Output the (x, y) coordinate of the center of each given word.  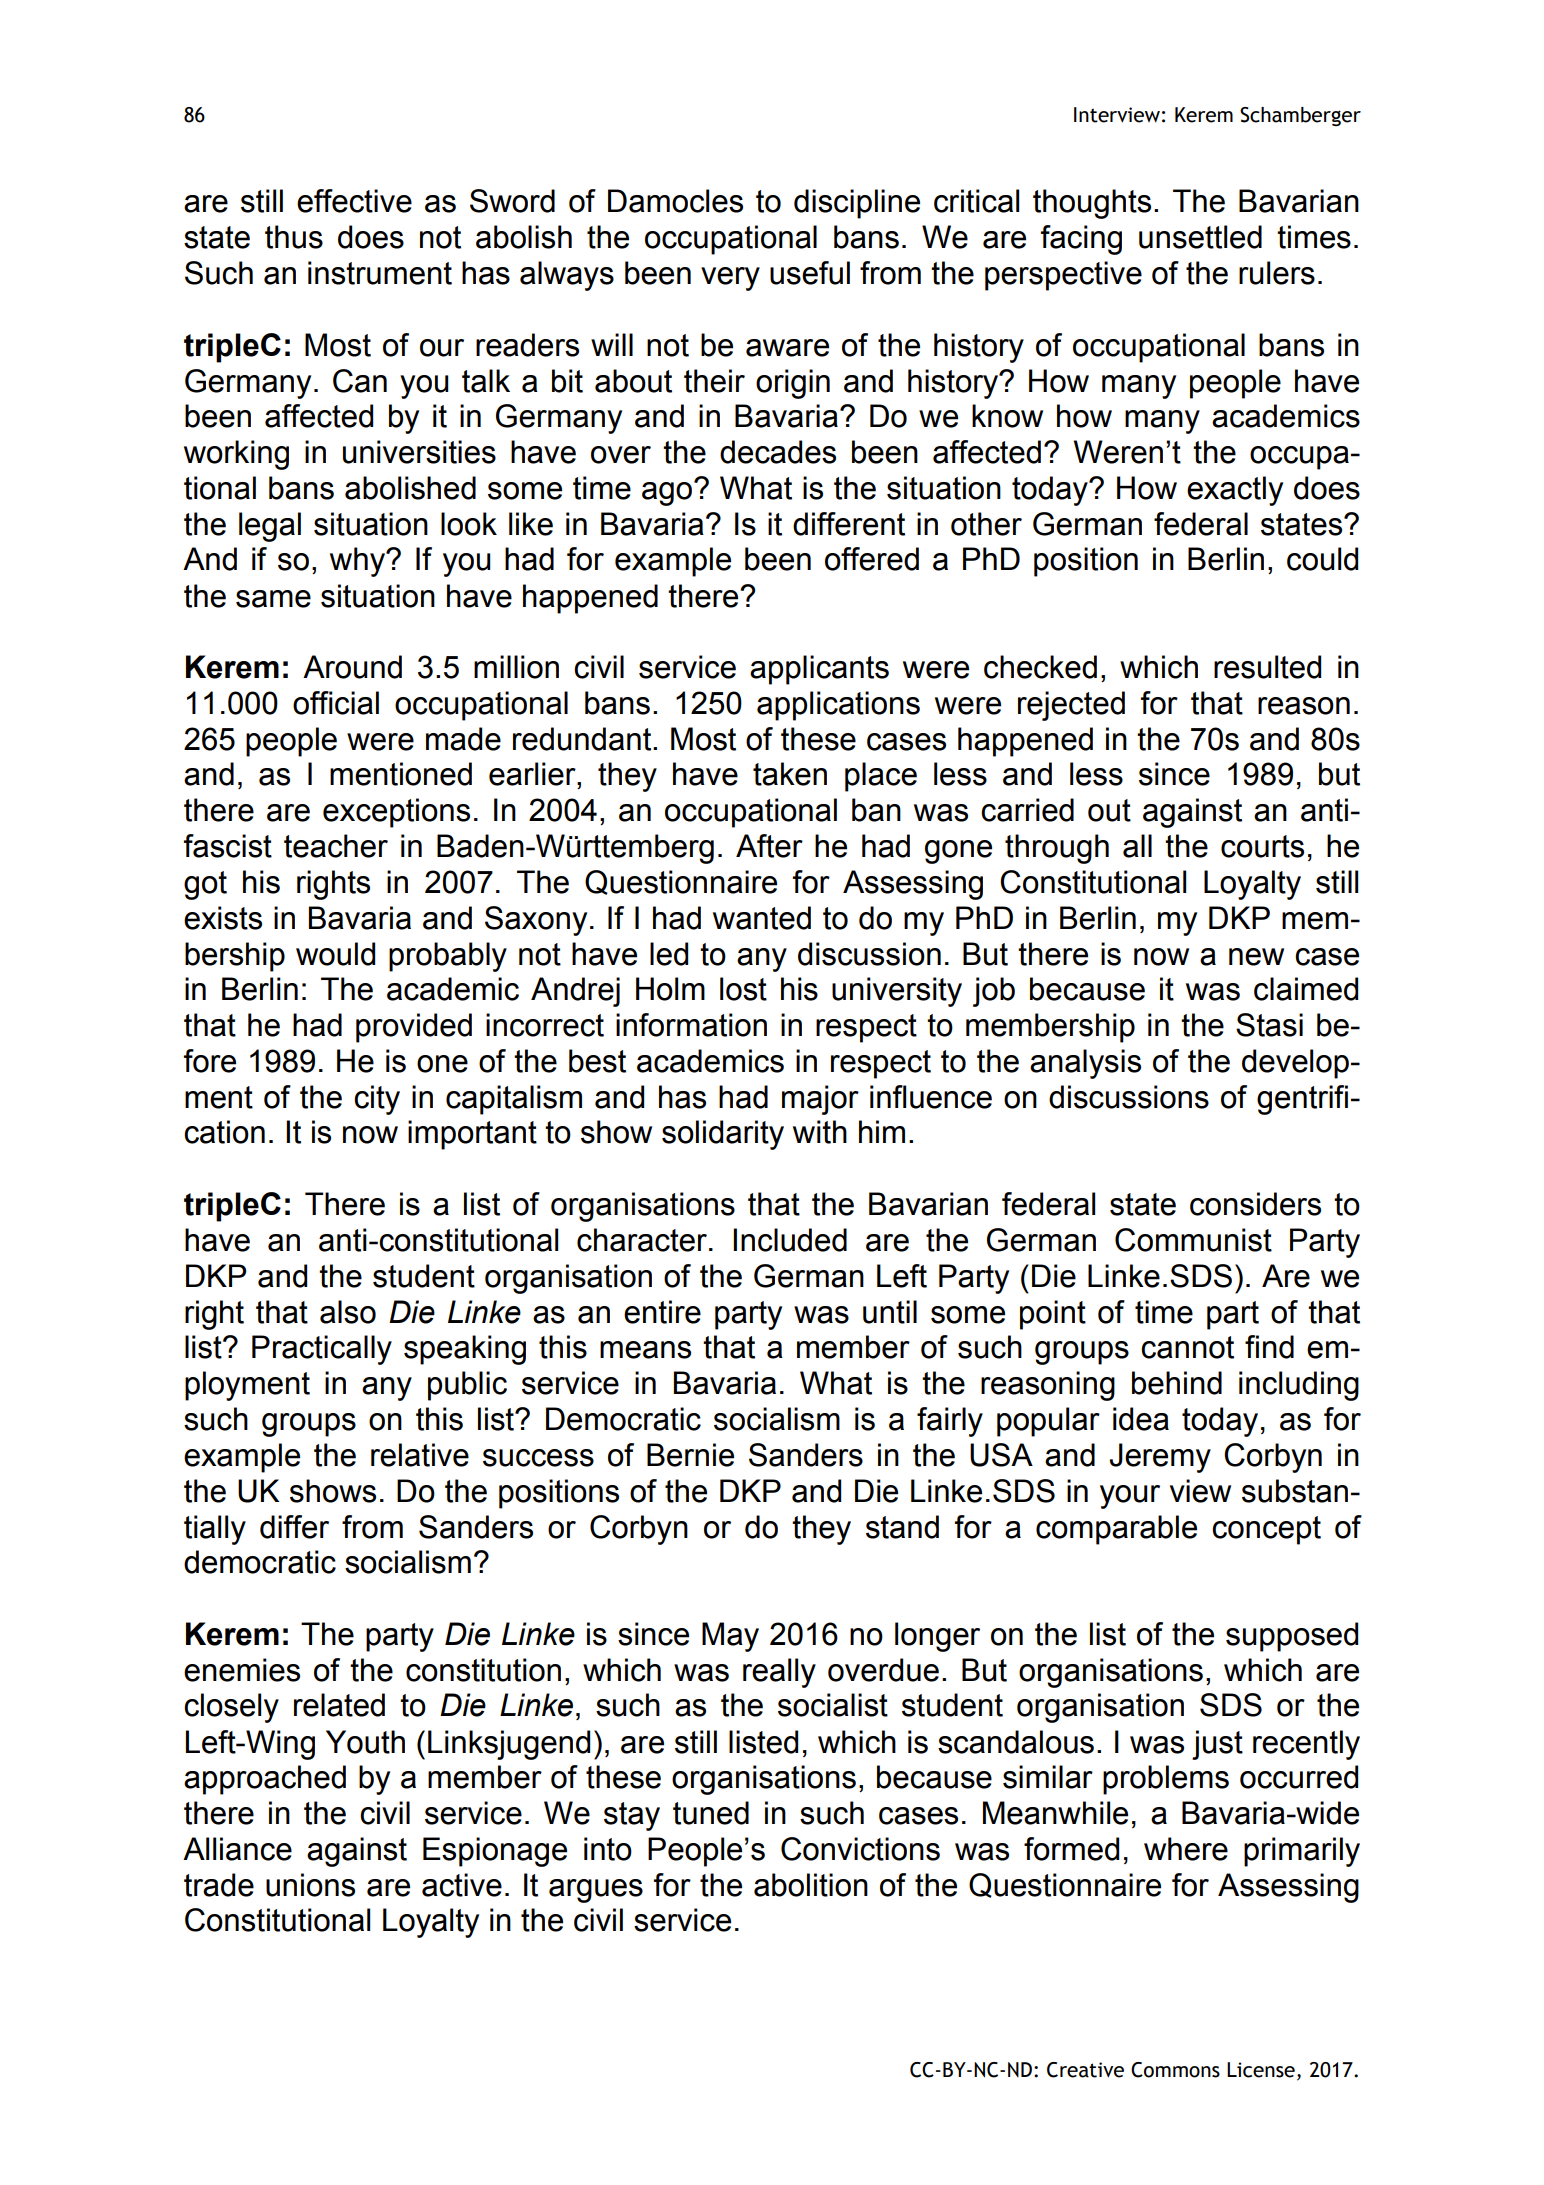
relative (420, 1455)
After (769, 846)
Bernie (690, 1455)
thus (294, 237)
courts (1262, 846)
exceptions (396, 813)
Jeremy (1160, 1458)
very (730, 279)
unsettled (1200, 237)
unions (310, 1885)
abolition (811, 1885)
